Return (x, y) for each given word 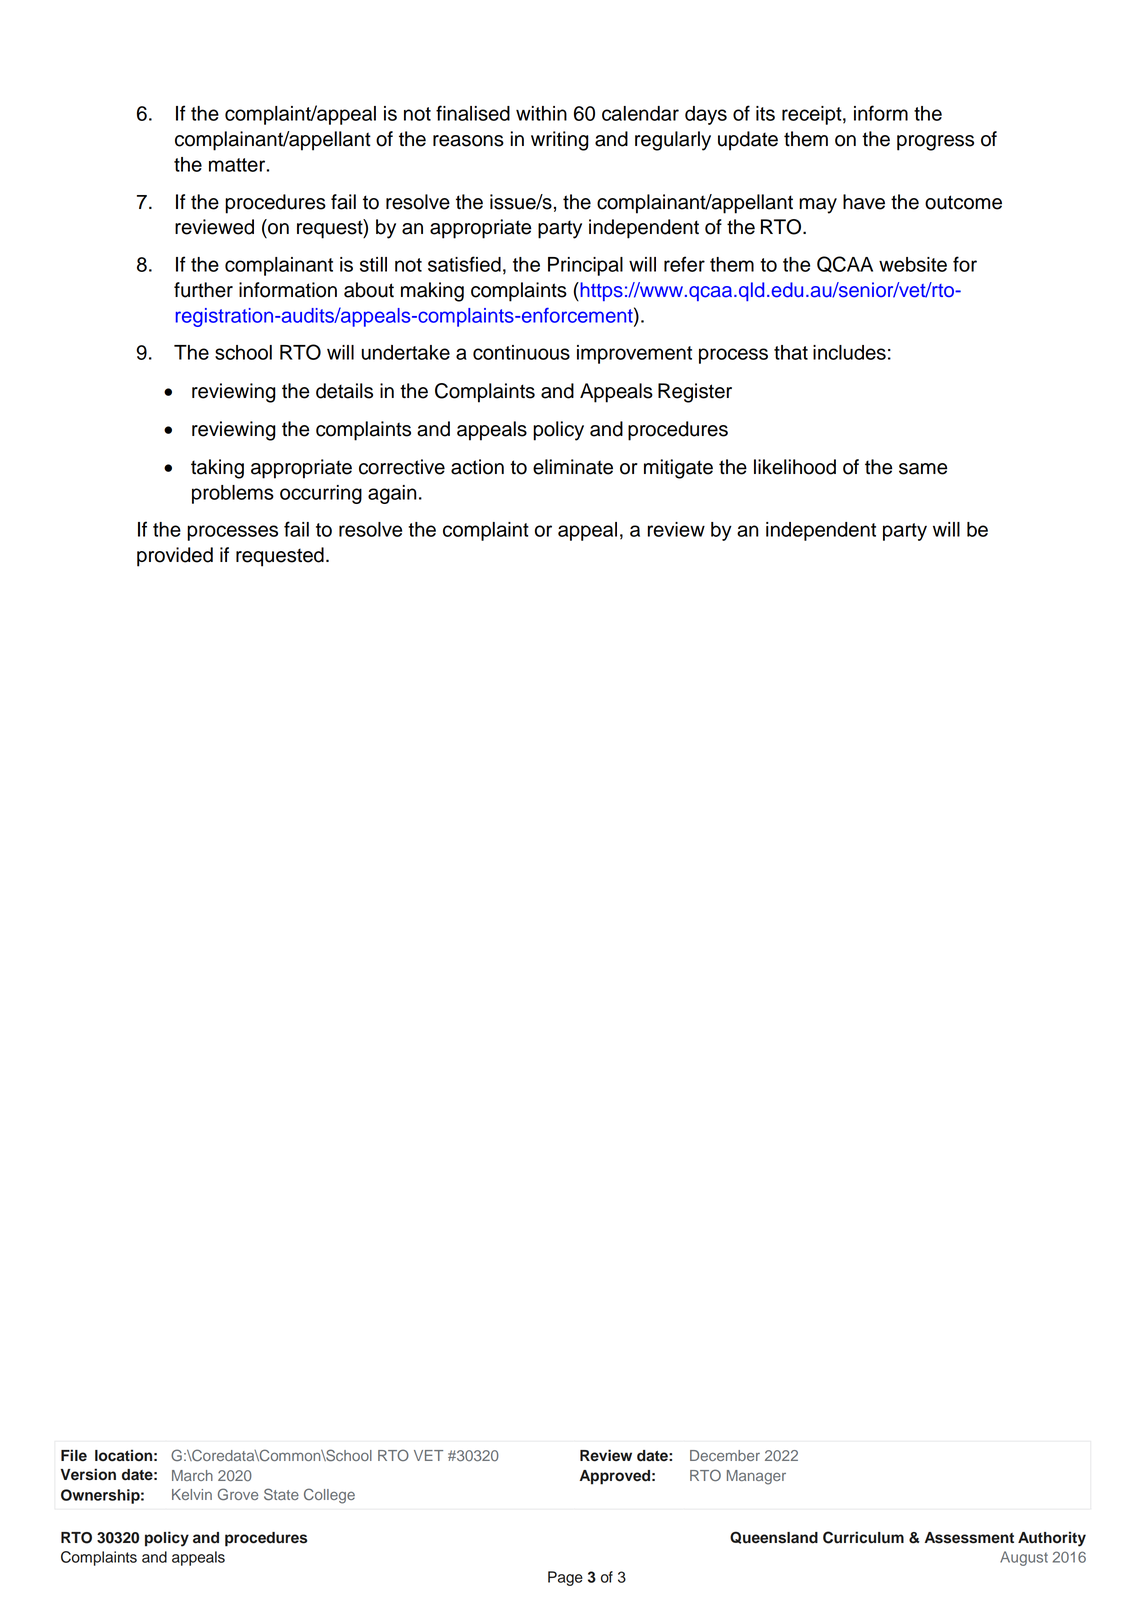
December (725, 1455)
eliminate (573, 467)
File (74, 1455)
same (923, 469)
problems (233, 494)
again (392, 494)
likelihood (795, 467)
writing (560, 141)
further (203, 290)
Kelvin (192, 1494)
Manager (756, 1477)
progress (935, 143)
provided (175, 557)
